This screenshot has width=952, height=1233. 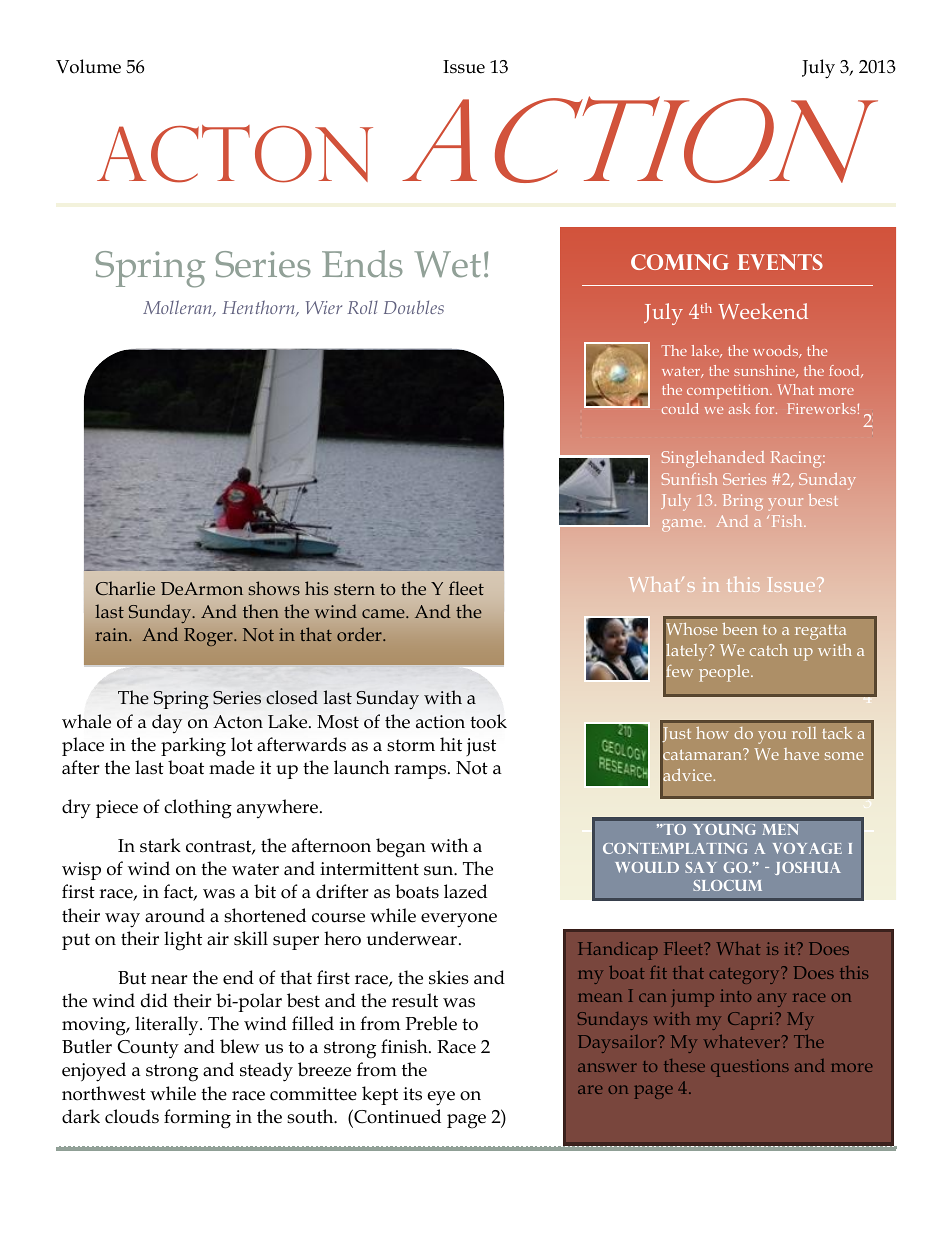 What do you see at coordinates (739, 629) in the screenshot?
I see `been` at bounding box center [739, 629].
